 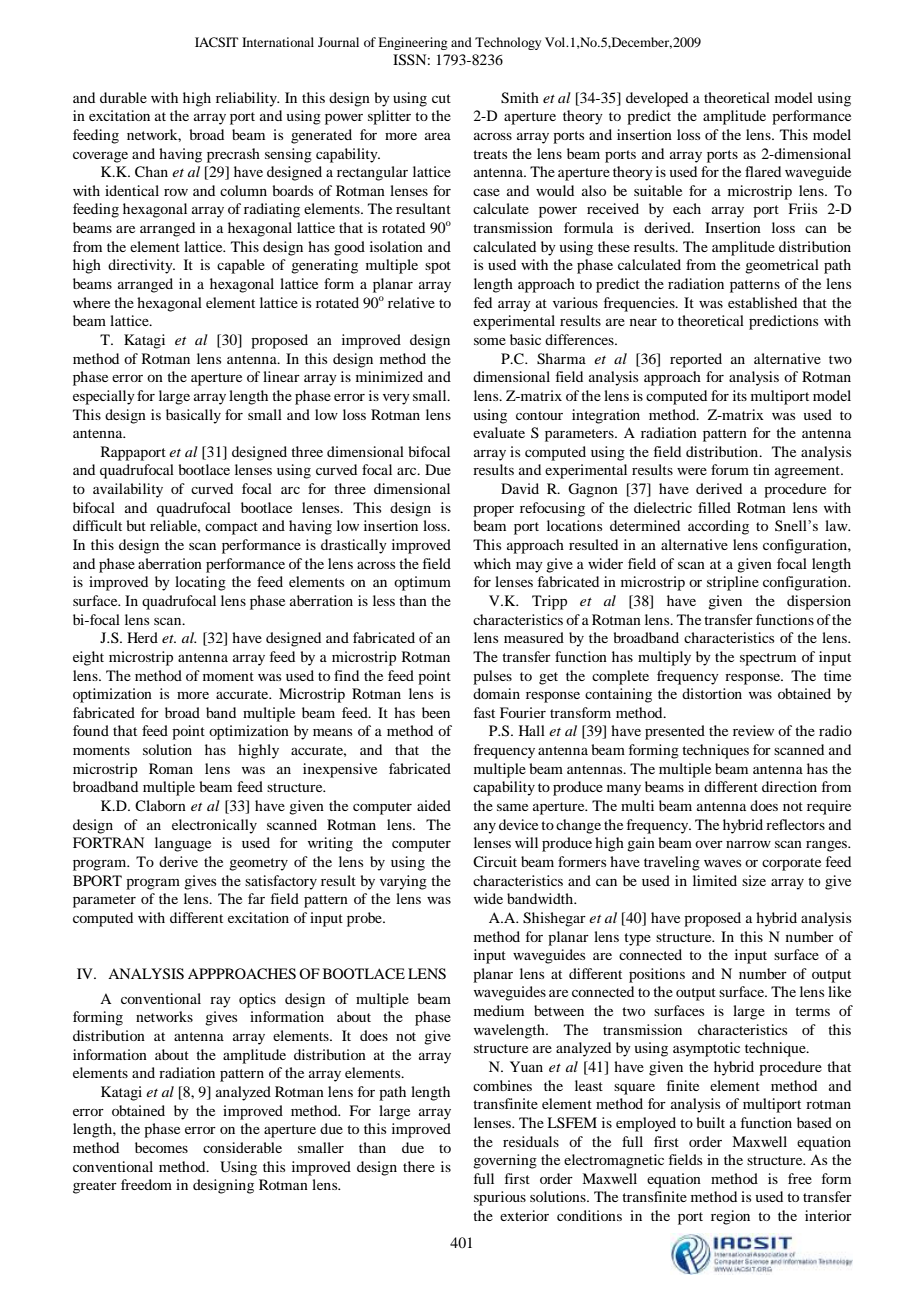 What do you see at coordinates (161, 1147) in the screenshot?
I see `becomes` at bounding box center [161, 1147].
